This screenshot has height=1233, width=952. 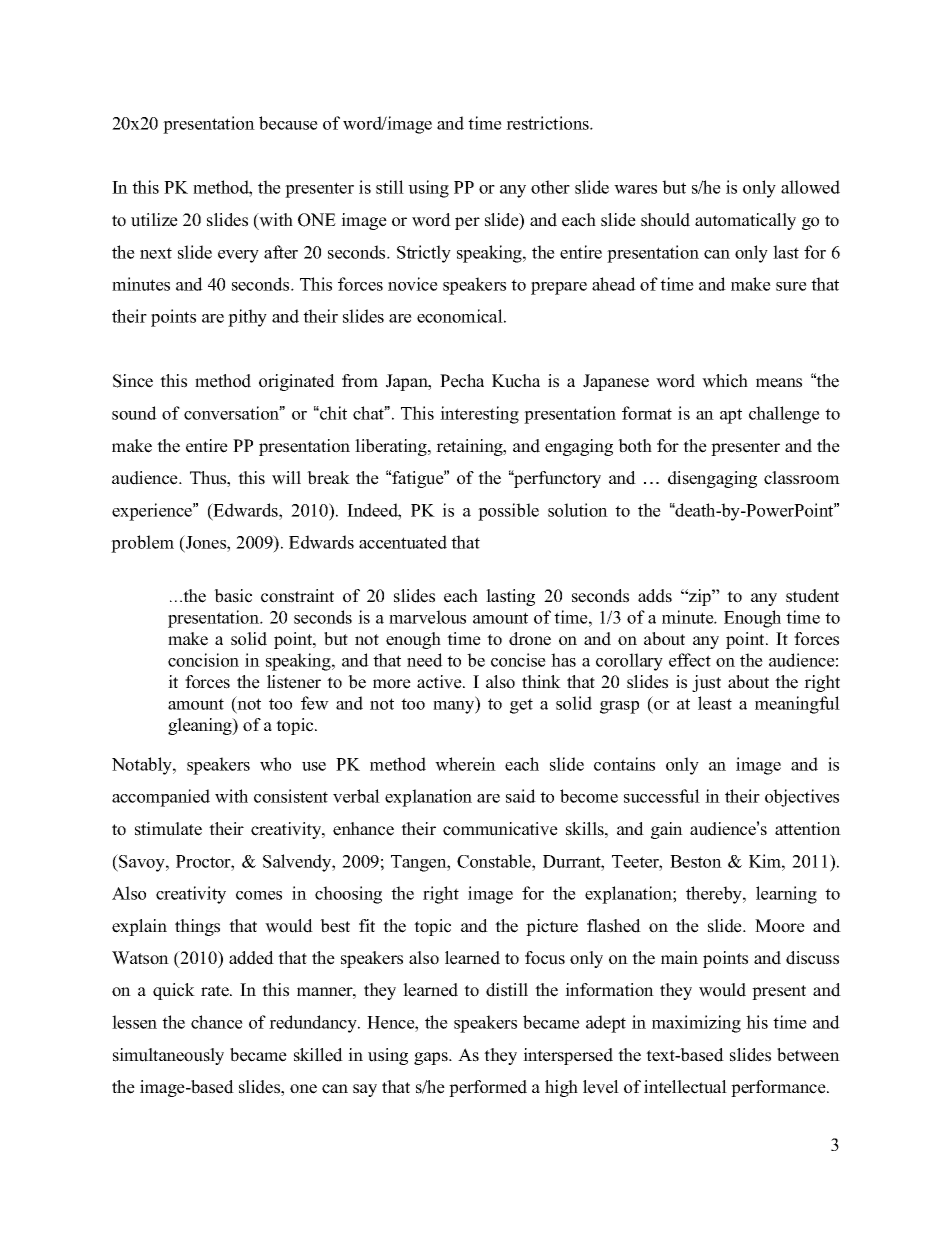 What do you see at coordinates (548, 123) in the screenshot?
I see `restrictions` at bounding box center [548, 123].
